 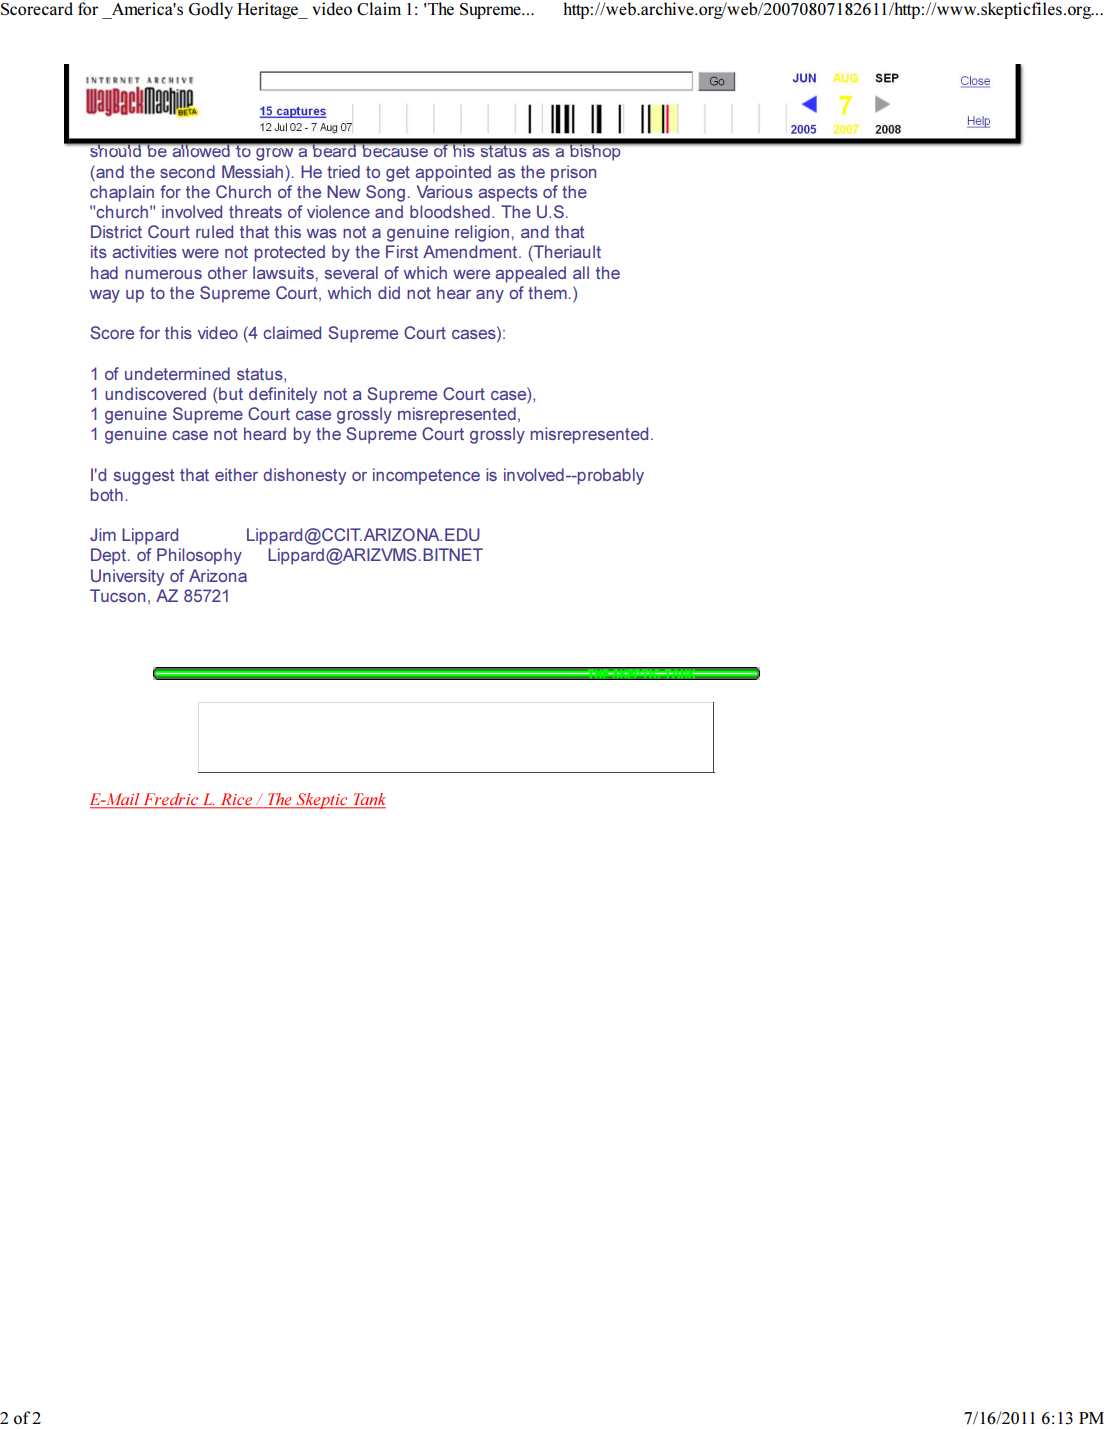 I want to click on Rice, so click(x=237, y=800).
